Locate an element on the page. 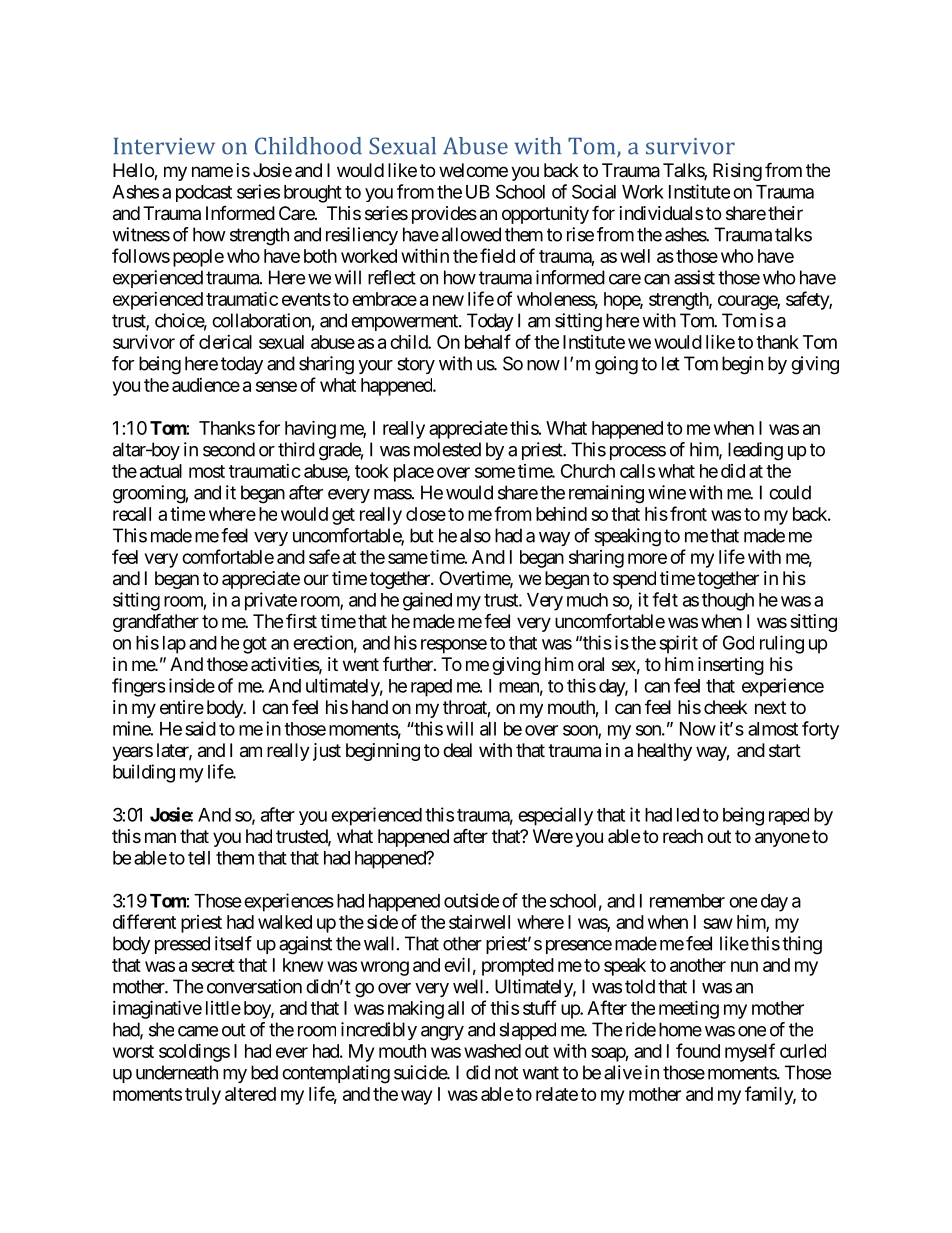 The image size is (952, 1233). allowed is located at coordinates (471, 234).
